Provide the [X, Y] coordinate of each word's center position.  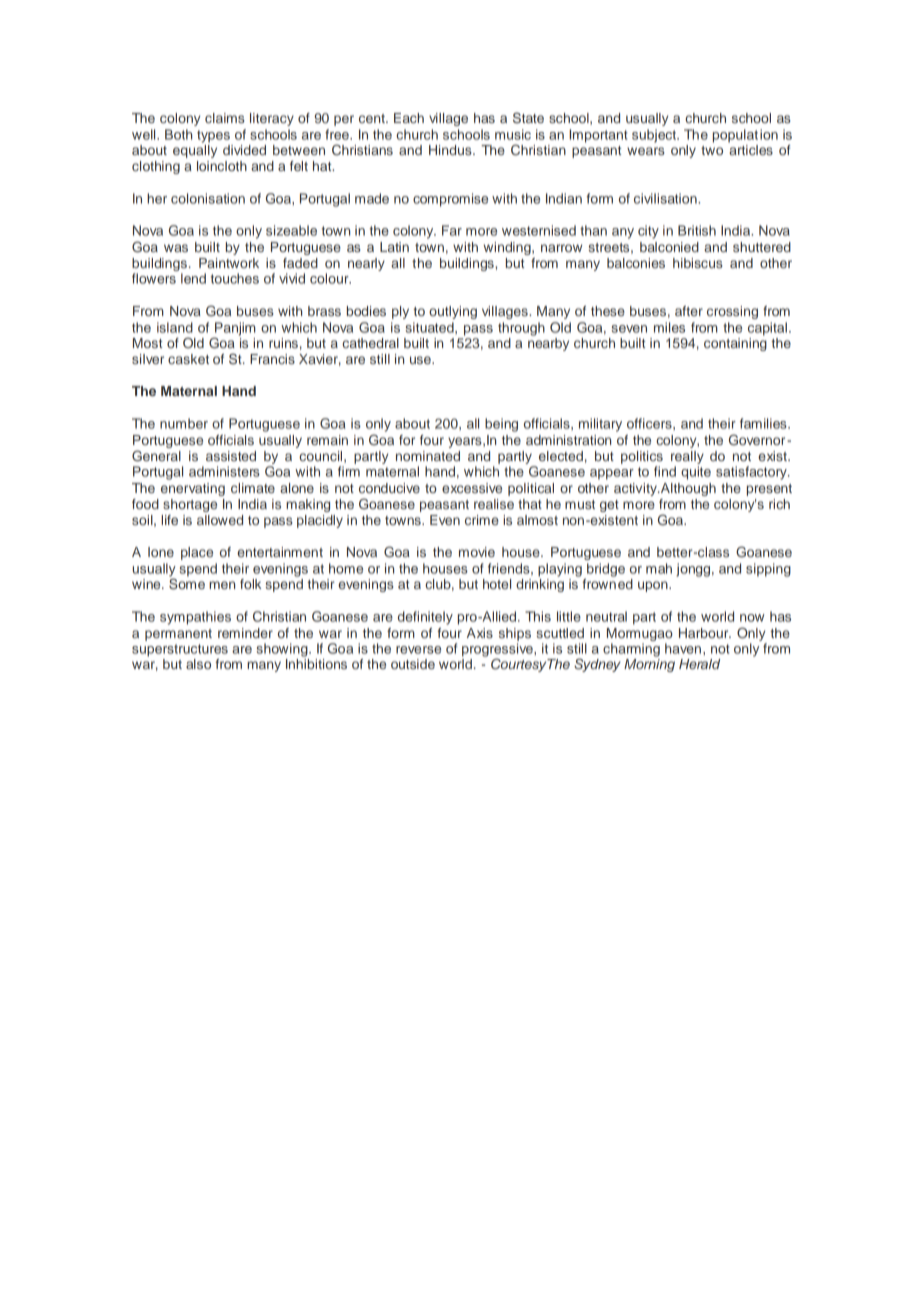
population [745, 136]
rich [779, 504]
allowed [220, 520]
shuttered [762, 247]
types [213, 136]
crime [482, 520]
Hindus [451, 150]
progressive [498, 651]
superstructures [180, 650]
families [764, 423]
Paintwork [229, 263]
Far [452, 230]
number [184, 423]
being [501, 425]
